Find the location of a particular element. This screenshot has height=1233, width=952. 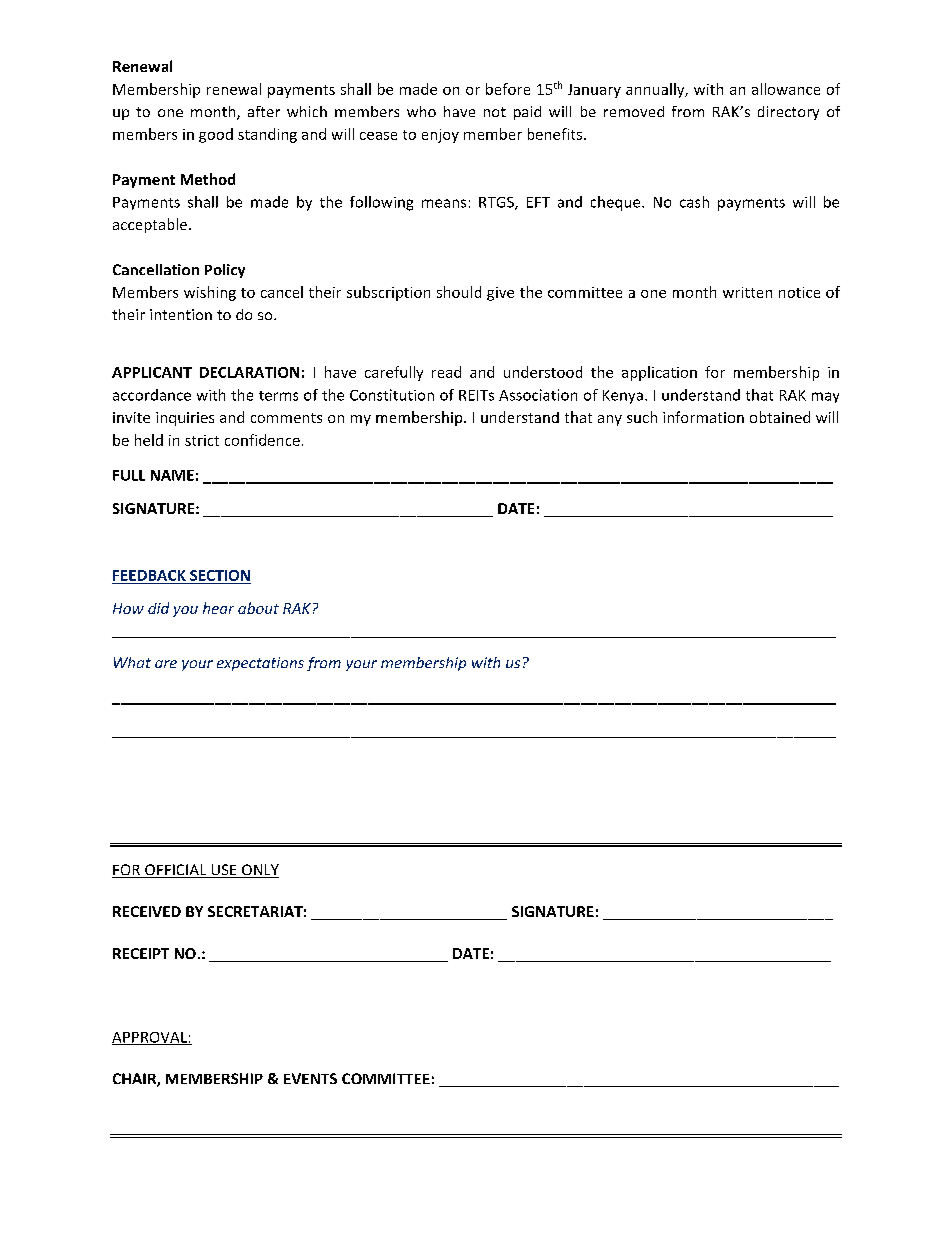

ONLY is located at coordinates (259, 871).
